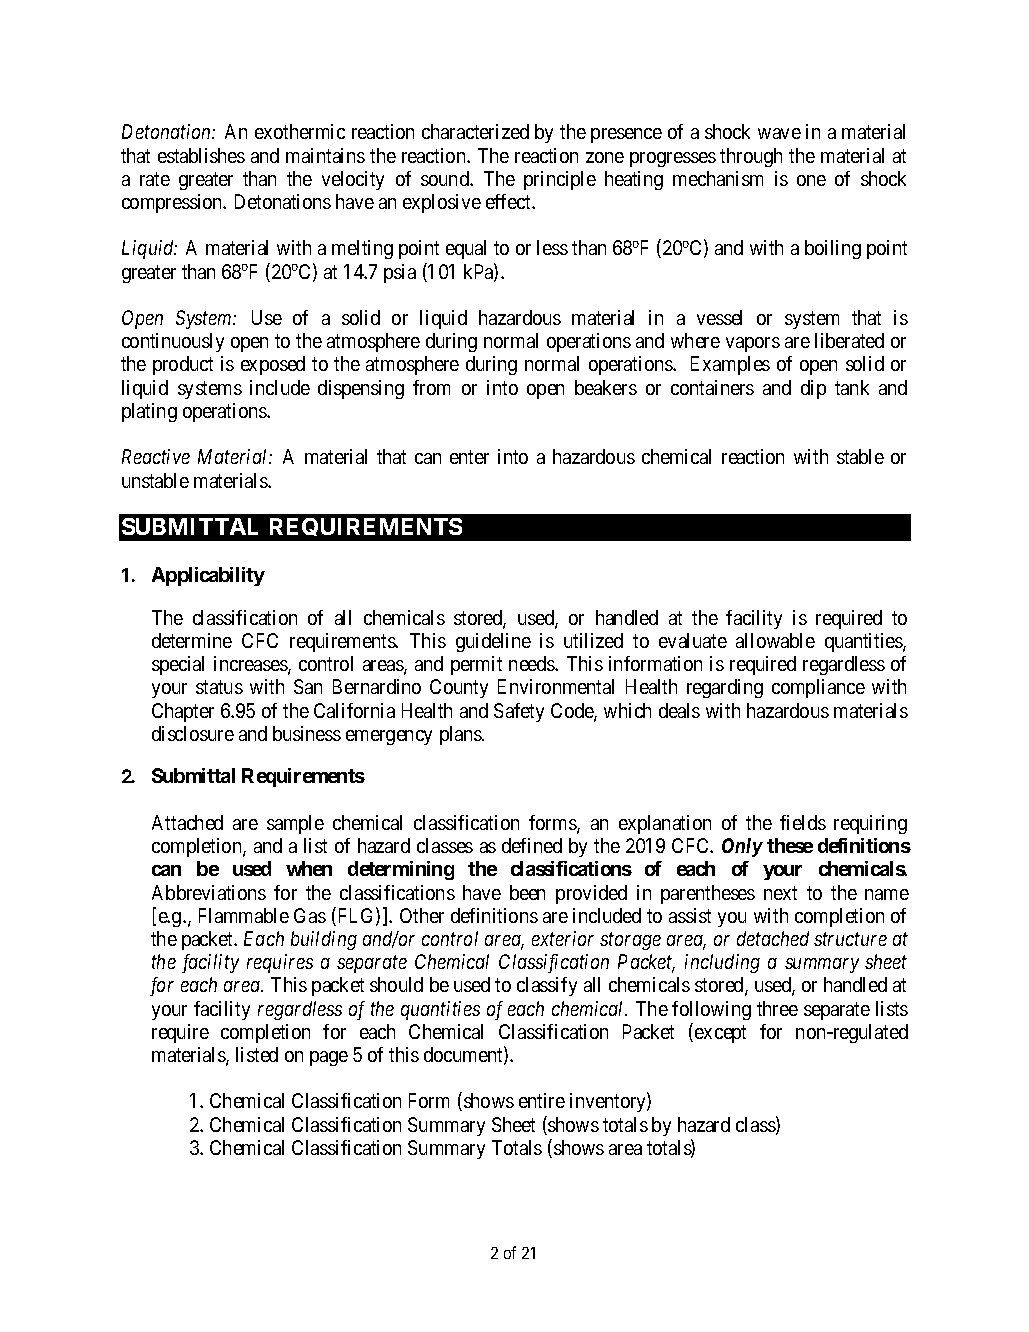  I want to click on guideline, so click(493, 642).
